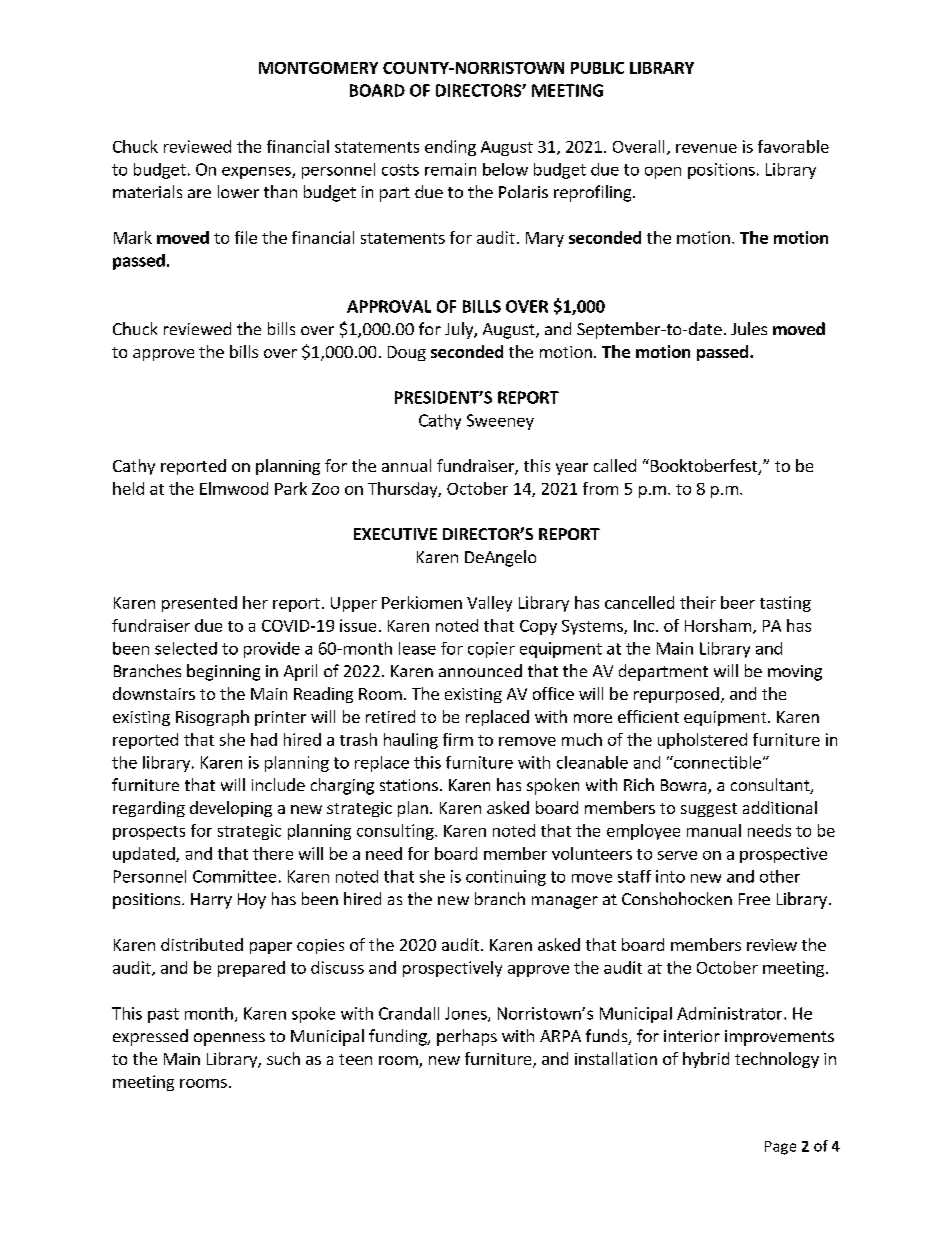 The width and height of the screenshot is (952, 1233). What do you see at coordinates (257, 173) in the screenshot?
I see `expenses` at bounding box center [257, 173].
